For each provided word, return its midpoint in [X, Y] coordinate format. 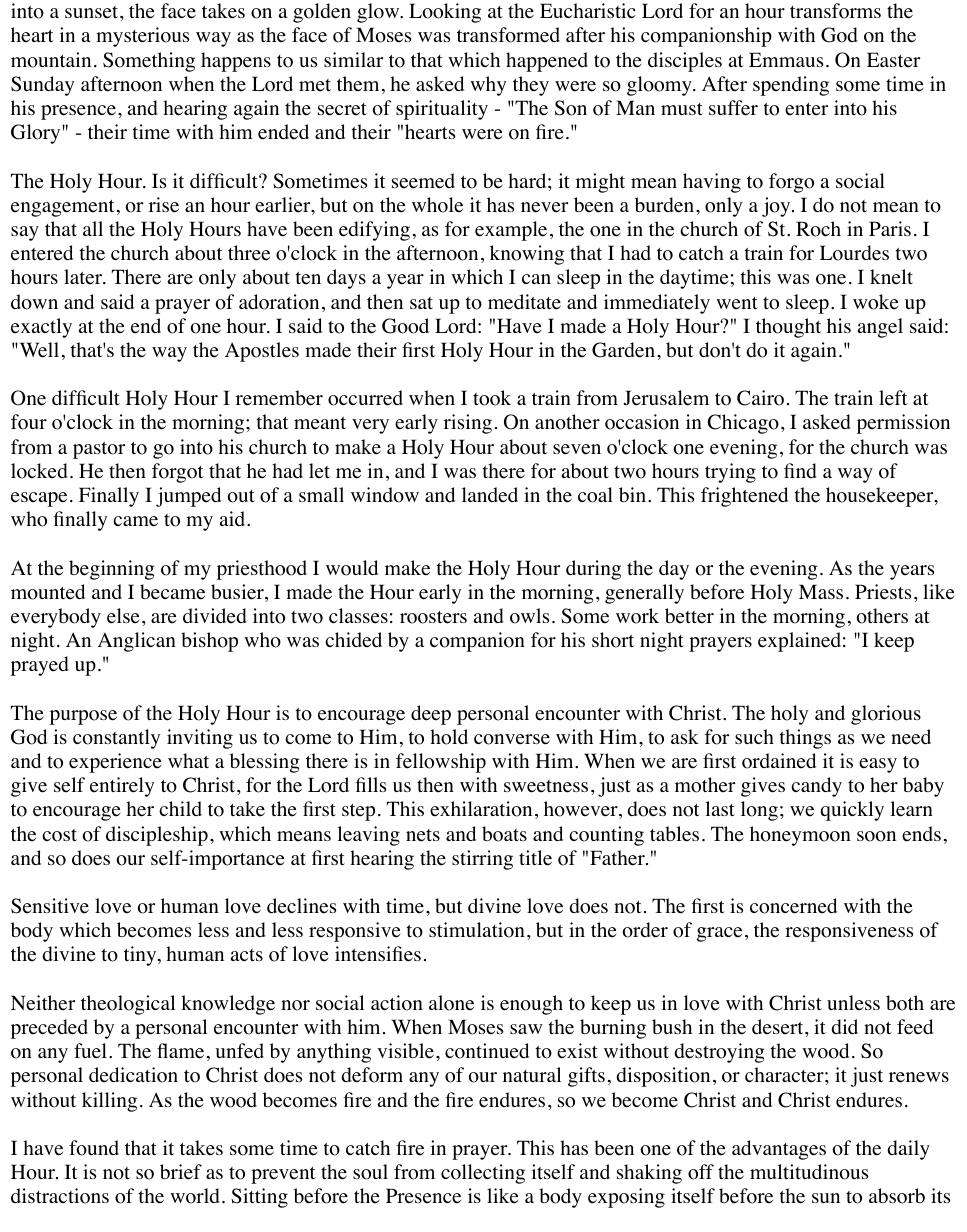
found [94, 1148]
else [123, 616]
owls [529, 616]
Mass [821, 591]
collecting [483, 1174]
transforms [835, 11]
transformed [508, 35]
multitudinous [809, 1172]
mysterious [142, 37]
